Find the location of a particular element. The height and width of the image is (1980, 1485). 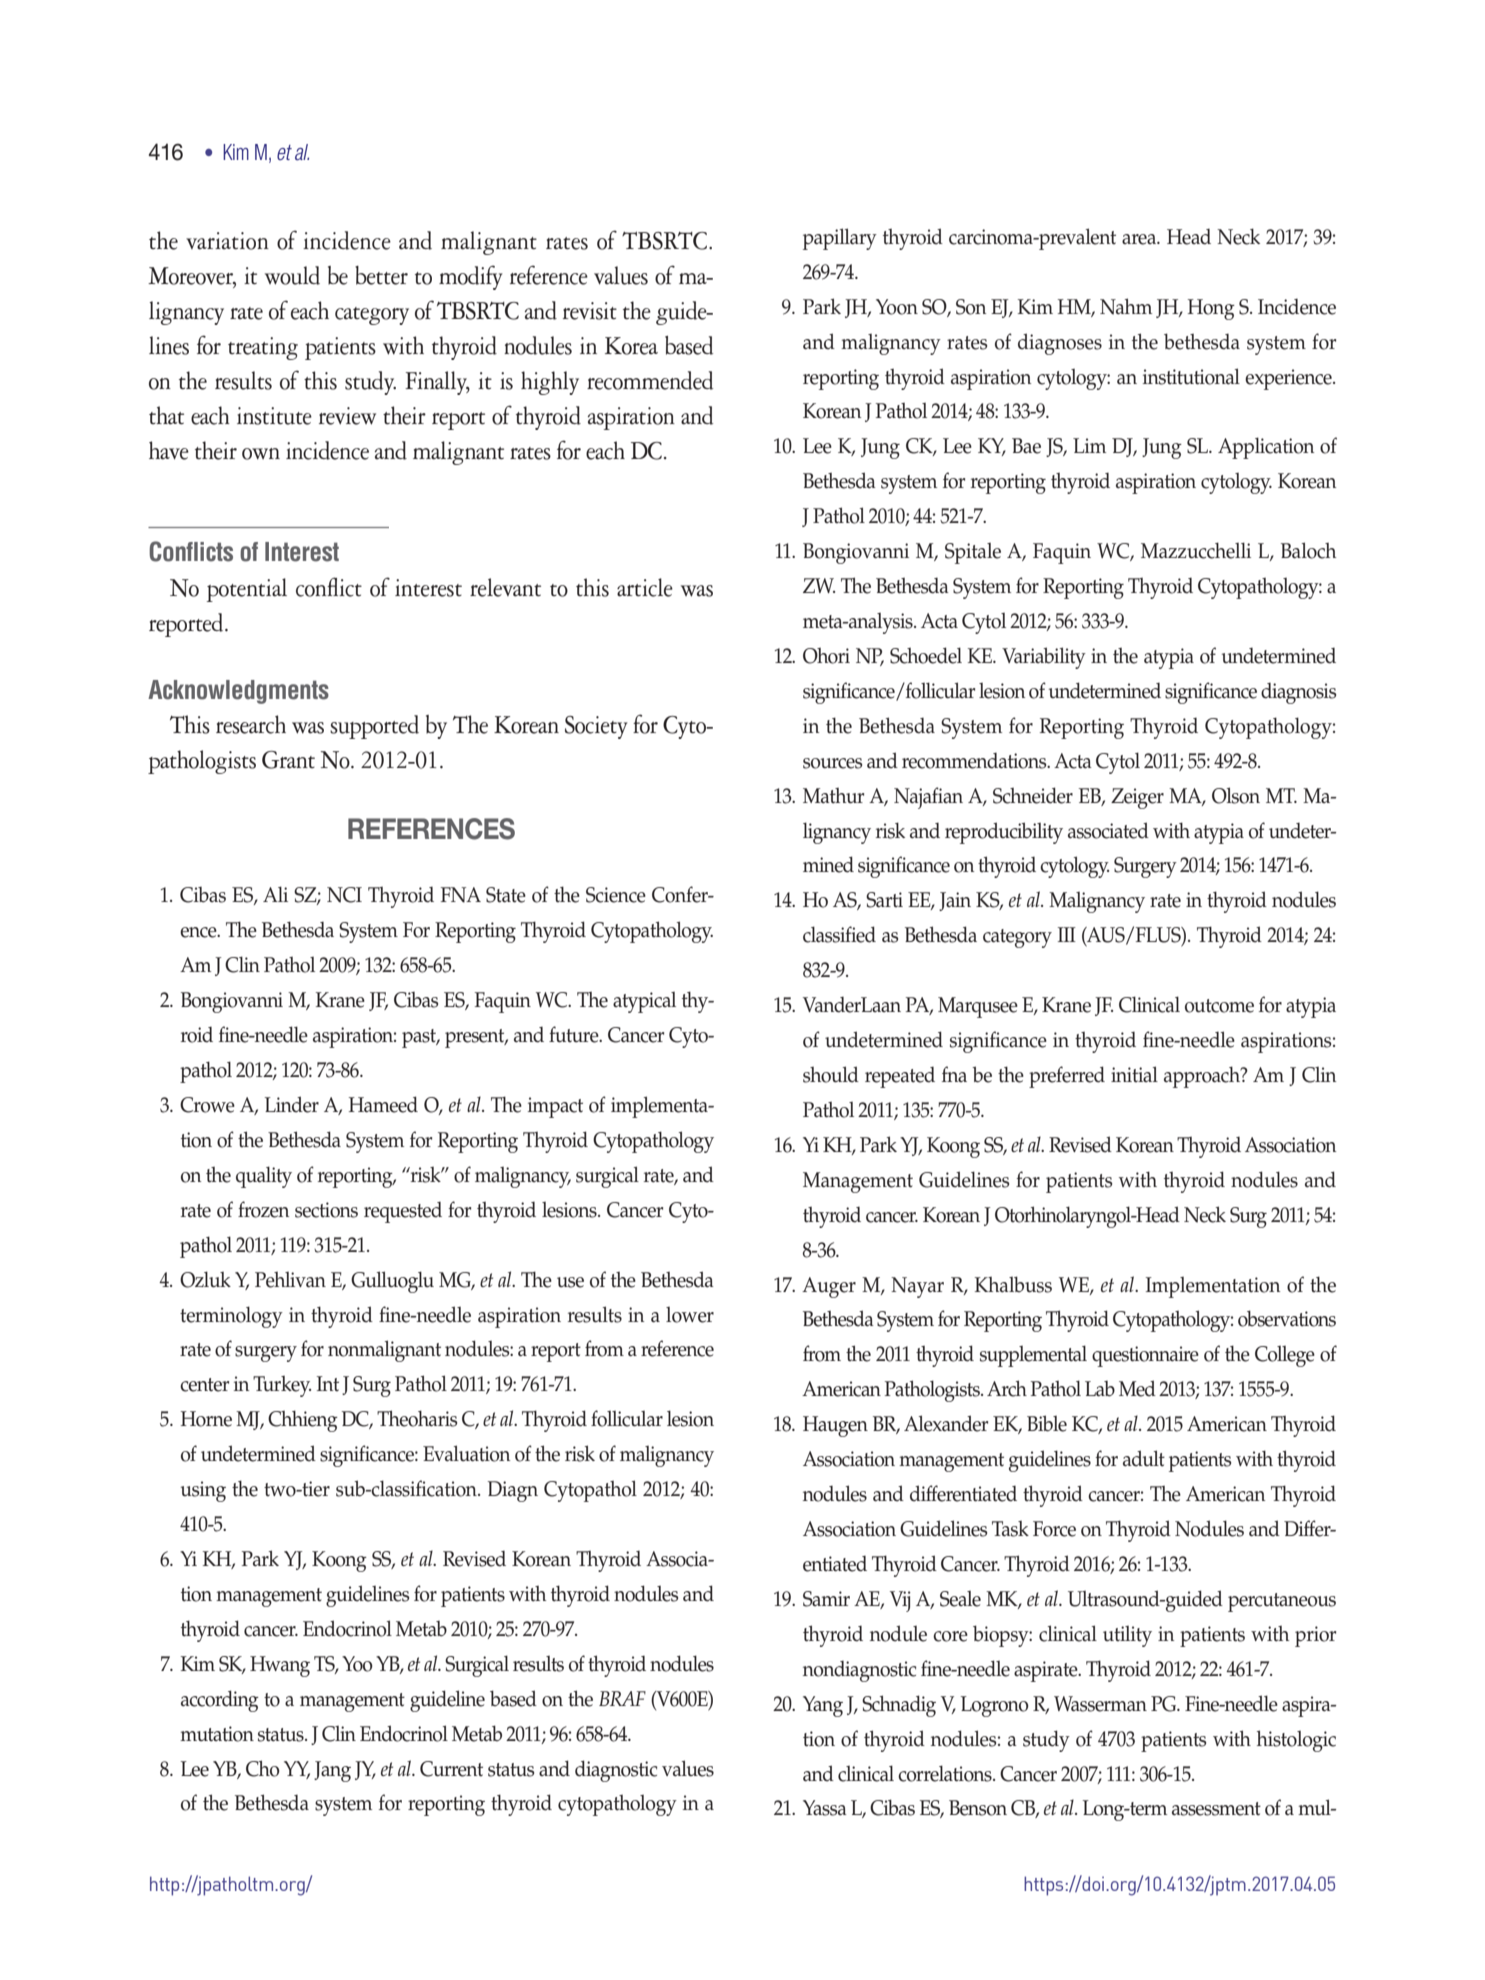

Hong is located at coordinates (1211, 309).
